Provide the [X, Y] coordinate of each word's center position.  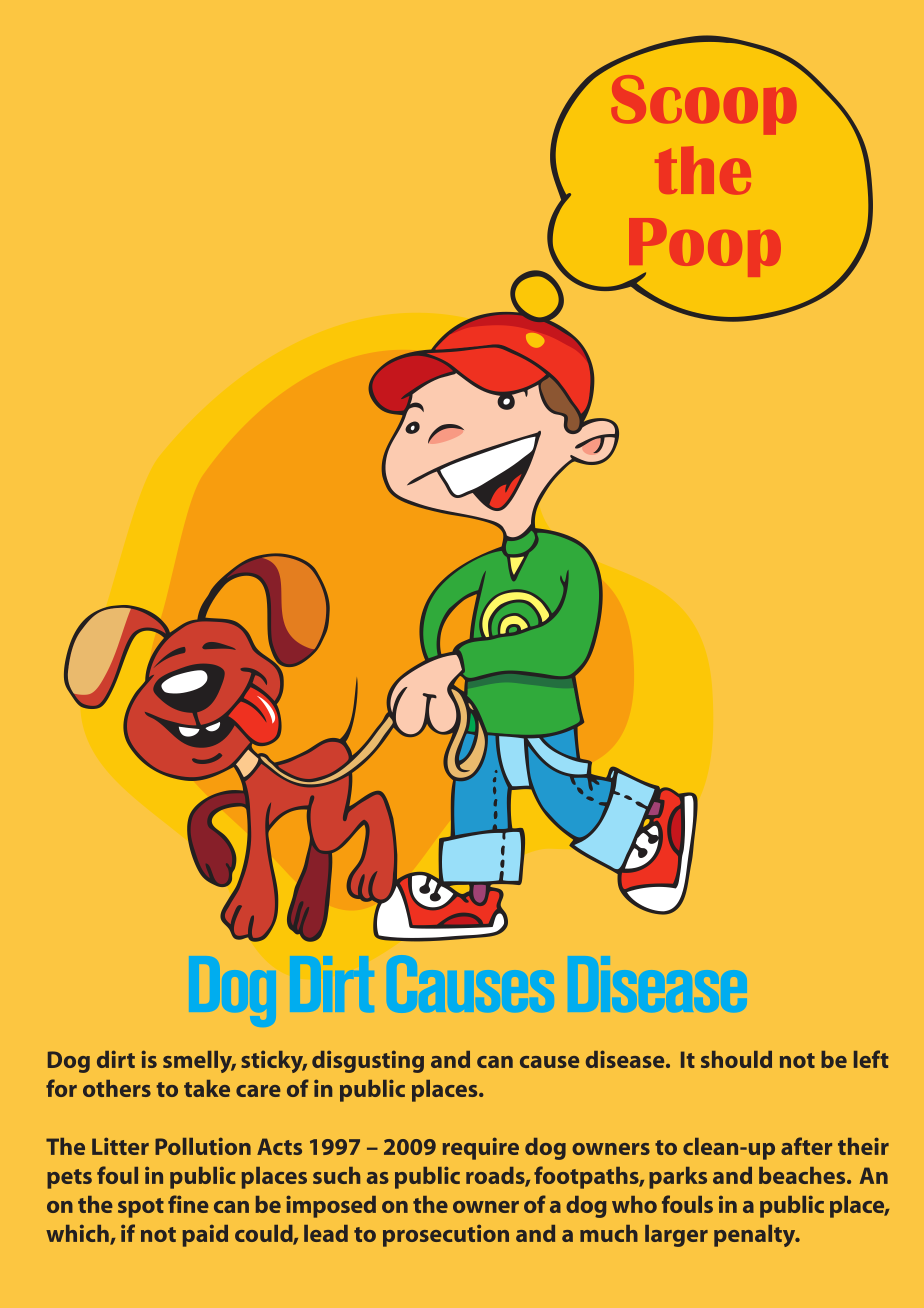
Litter [120, 1146]
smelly [199, 1062]
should [736, 1059]
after [806, 1146]
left [871, 1059]
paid [205, 1236]
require [481, 1148]
